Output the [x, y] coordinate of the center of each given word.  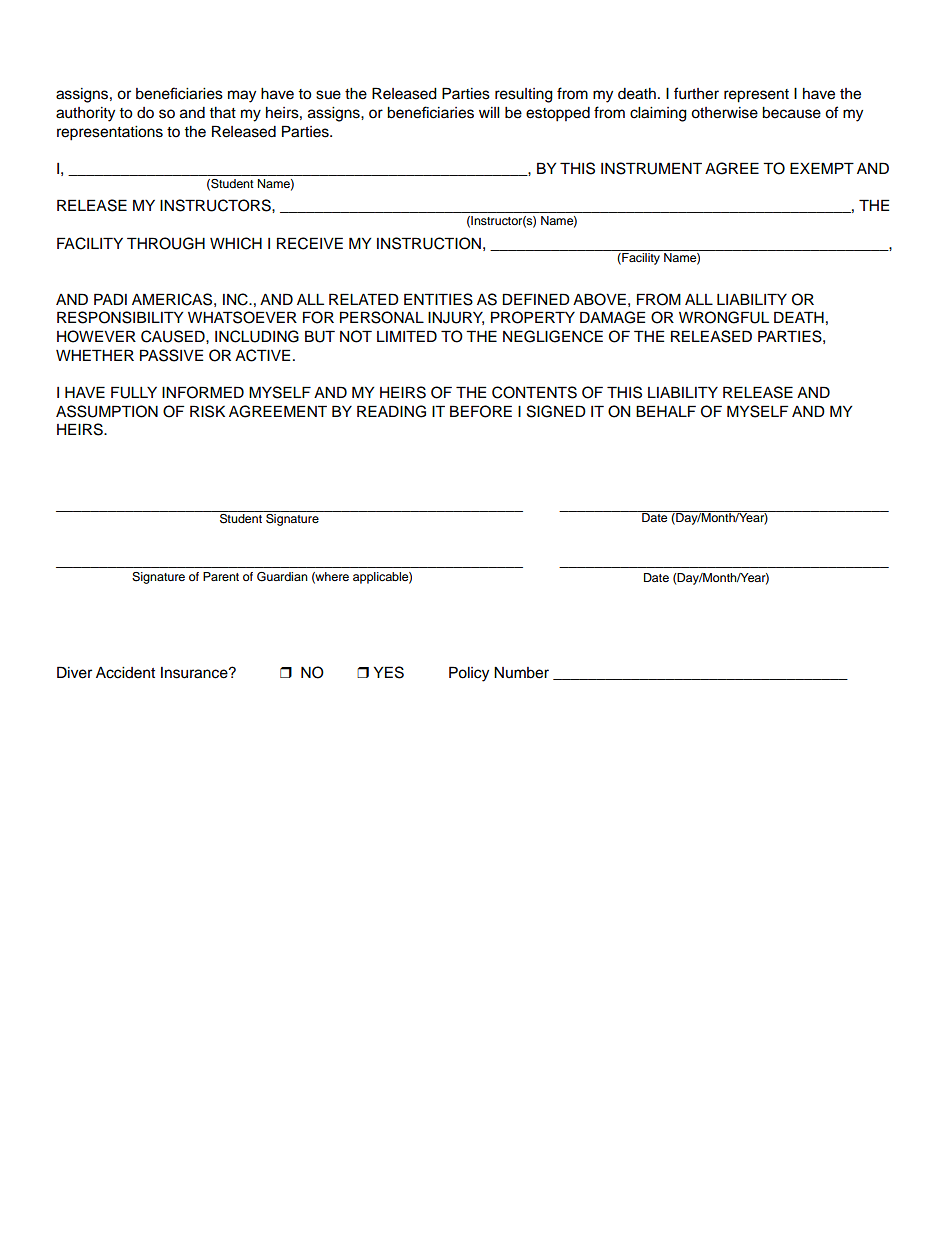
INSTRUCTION [429, 243]
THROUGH [166, 243]
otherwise [724, 113]
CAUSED [174, 336]
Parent [221, 576]
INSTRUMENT [651, 168]
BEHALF [666, 411]
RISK [207, 411]
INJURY [456, 318]
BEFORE [481, 411]
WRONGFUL [724, 317]
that [222, 112]
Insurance [195, 673]
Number [521, 673]
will [489, 112]
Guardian [282, 577]
